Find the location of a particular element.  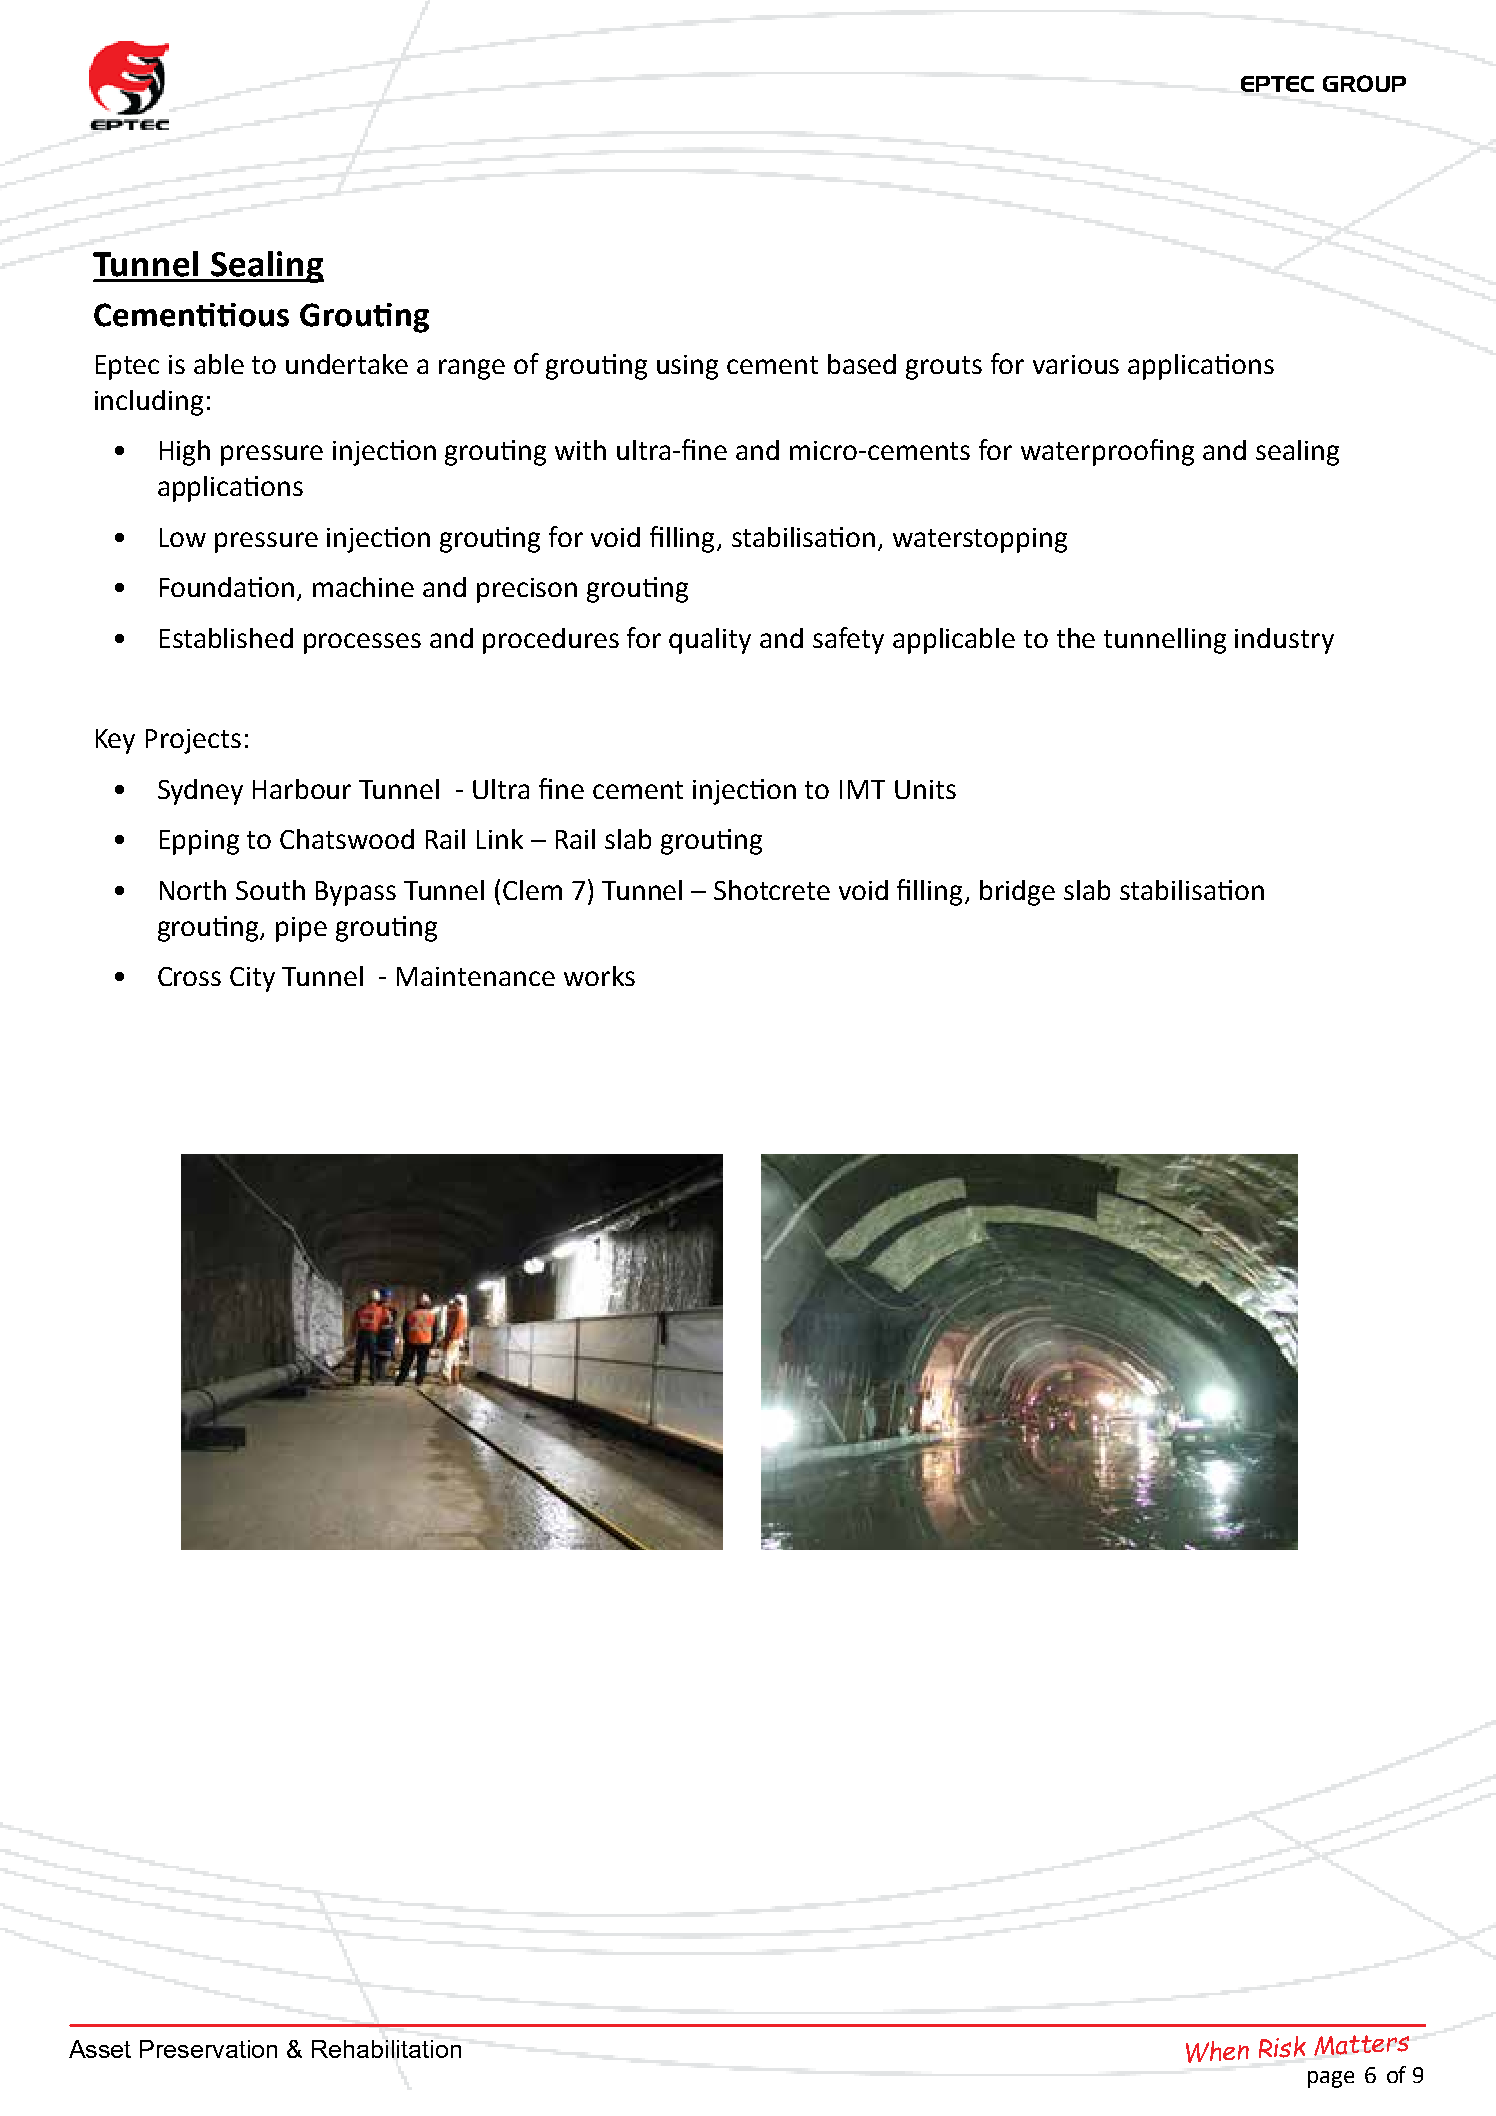

undertake is located at coordinates (347, 364).
